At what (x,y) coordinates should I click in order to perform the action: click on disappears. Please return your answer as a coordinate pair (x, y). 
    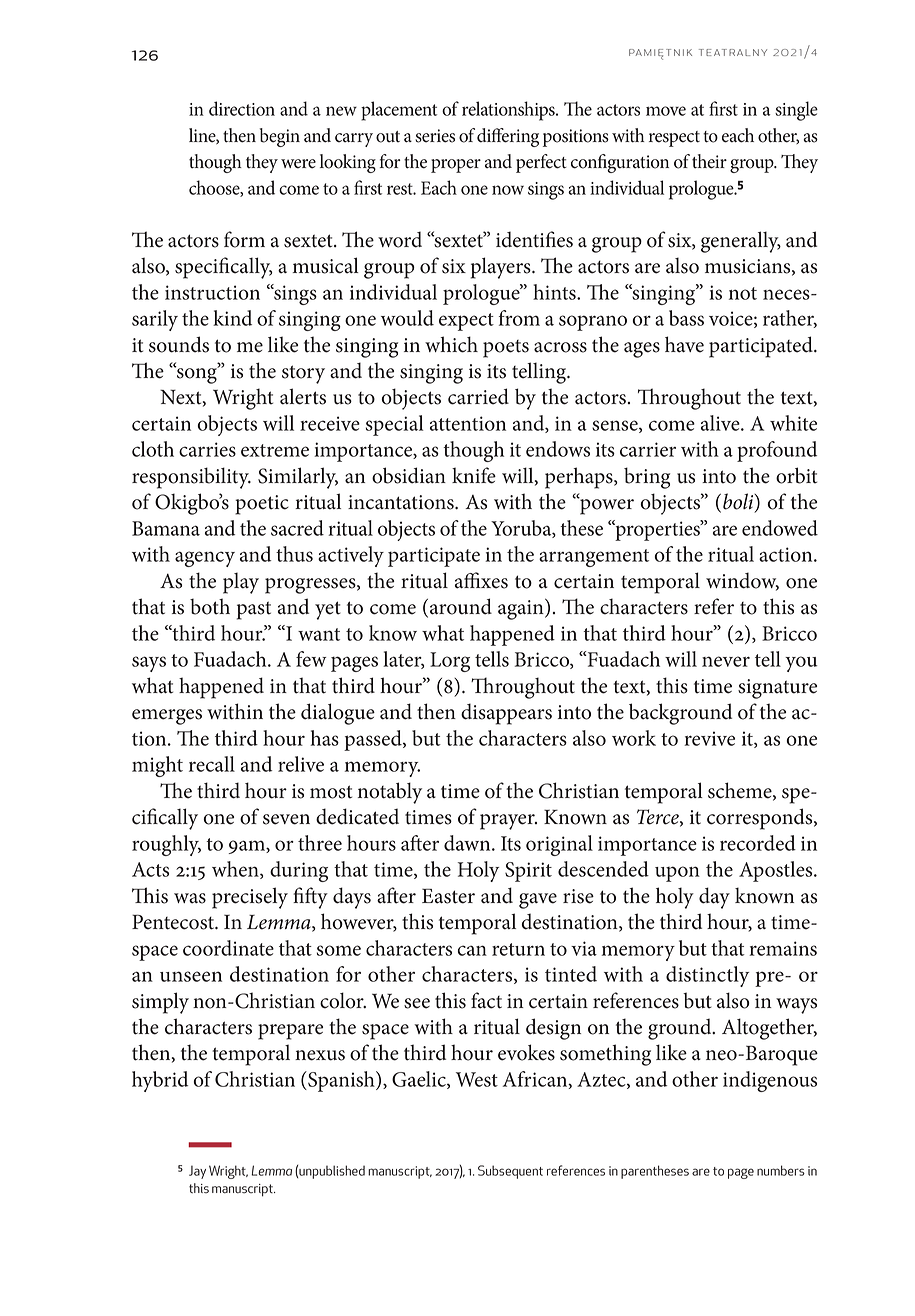
    Looking at the image, I should click on (506, 714).
